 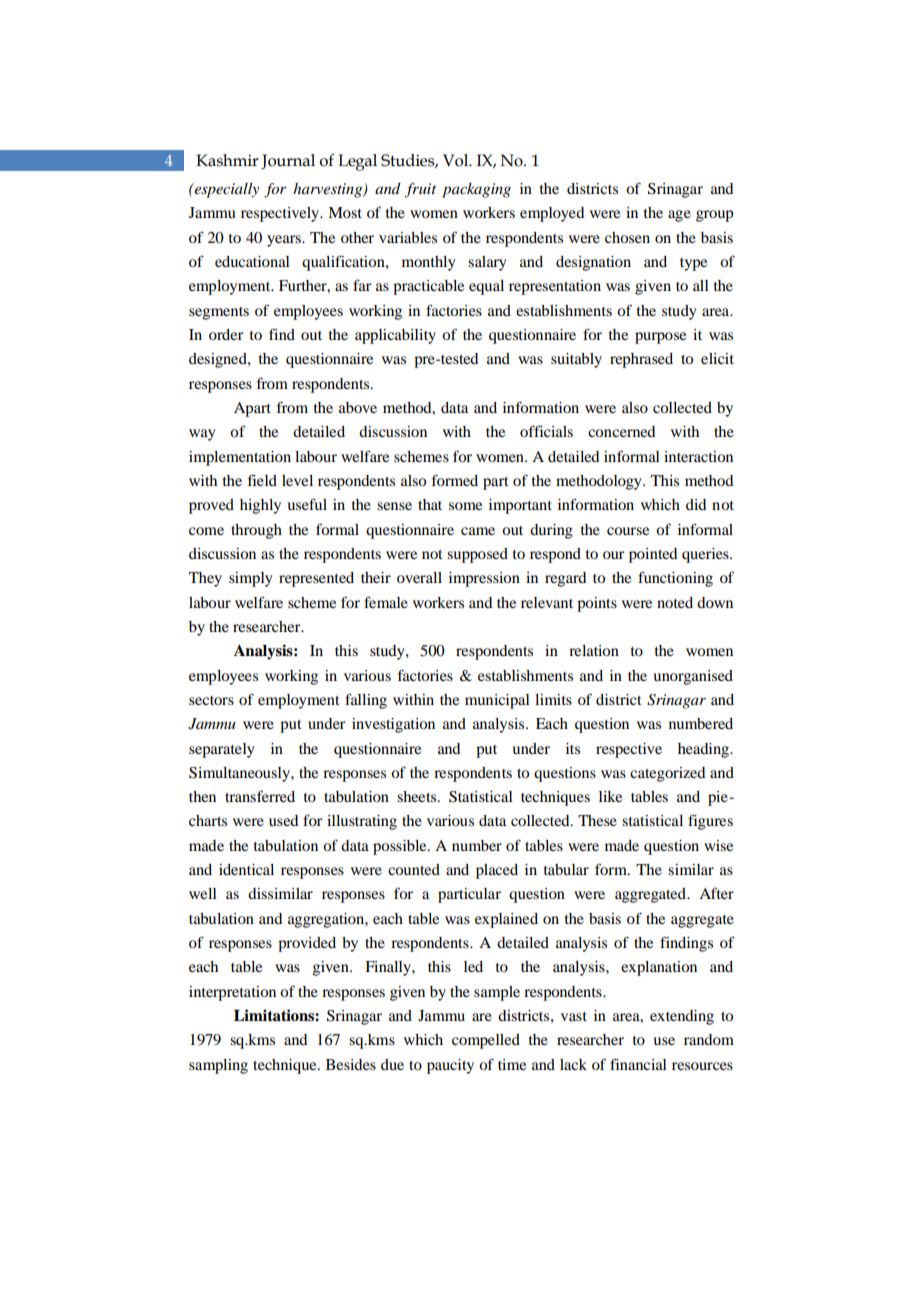 What do you see at coordinates (251, 579) in the screenshot?
I see `simply` at bounding box center [251, 579].
